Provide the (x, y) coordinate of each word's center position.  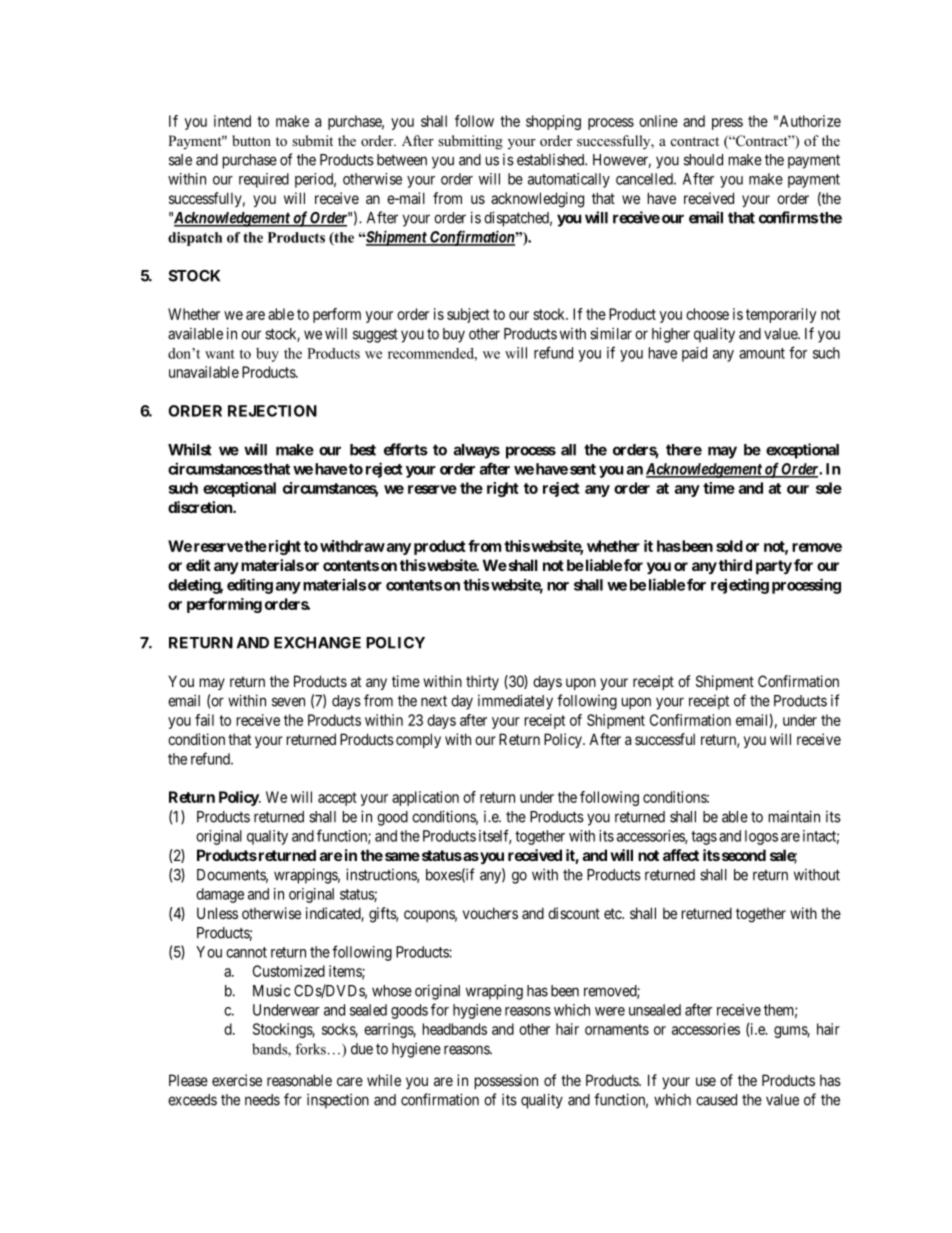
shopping (553, 122)
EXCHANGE (317, 643)
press (727, 124)
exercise (237, 1080)
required (264, 180)
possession (506, 1081)
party (774, 567)
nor (558, 586)
